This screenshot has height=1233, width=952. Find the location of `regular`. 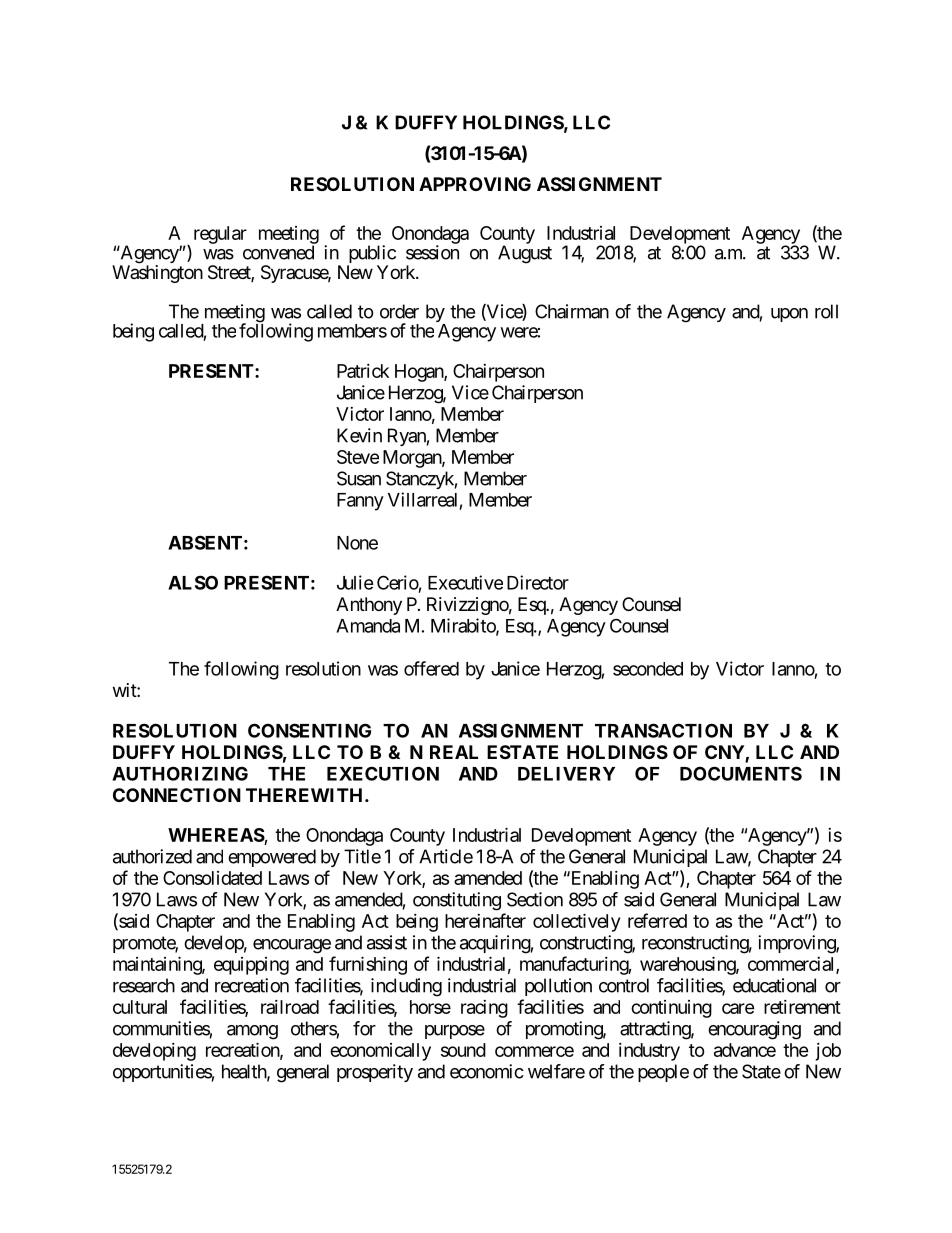

regular is located at coordinates (220, 235).
